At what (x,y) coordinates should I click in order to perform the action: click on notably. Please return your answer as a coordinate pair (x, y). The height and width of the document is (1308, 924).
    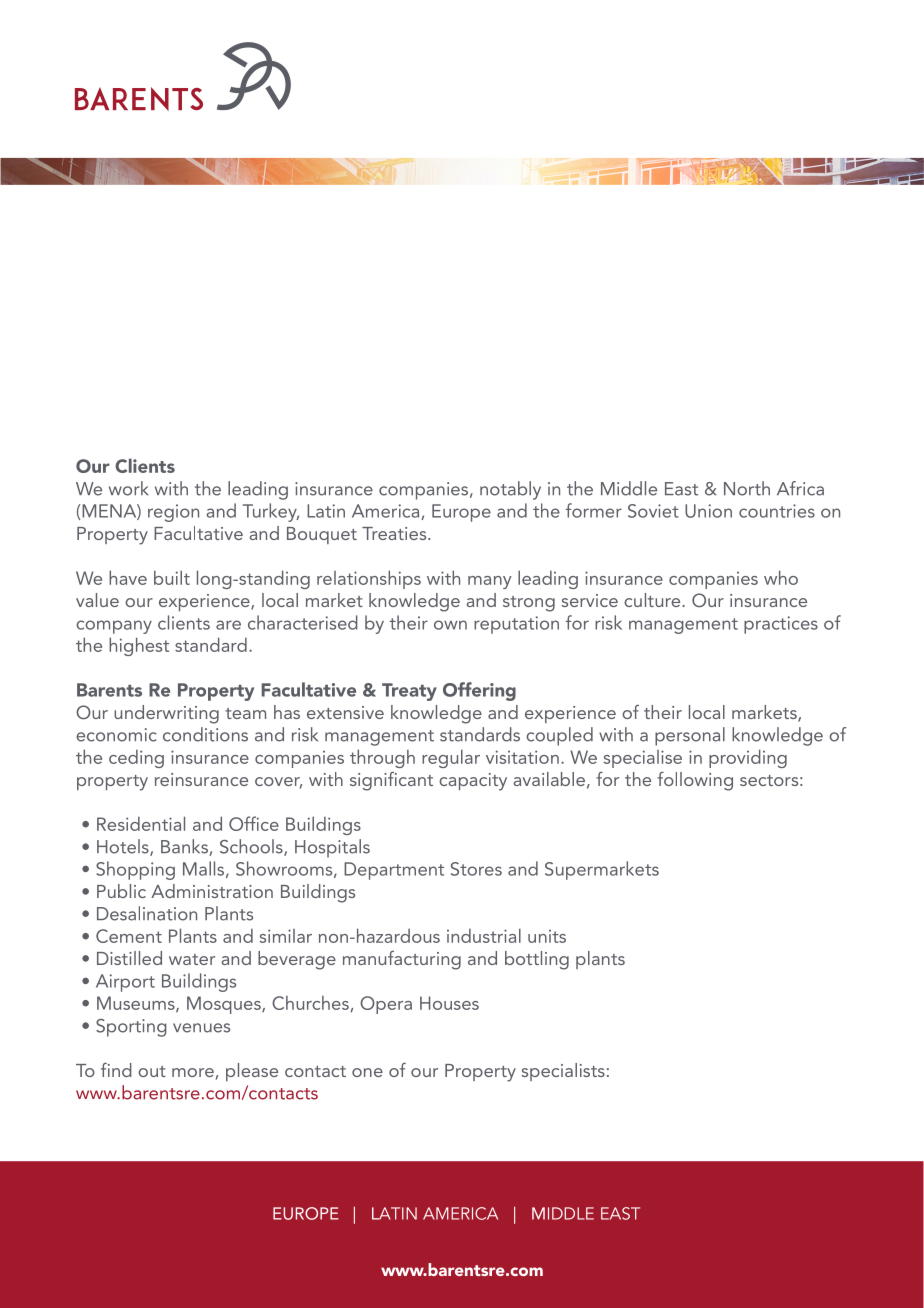
    Looking at the image, I should click on (510, 490).
